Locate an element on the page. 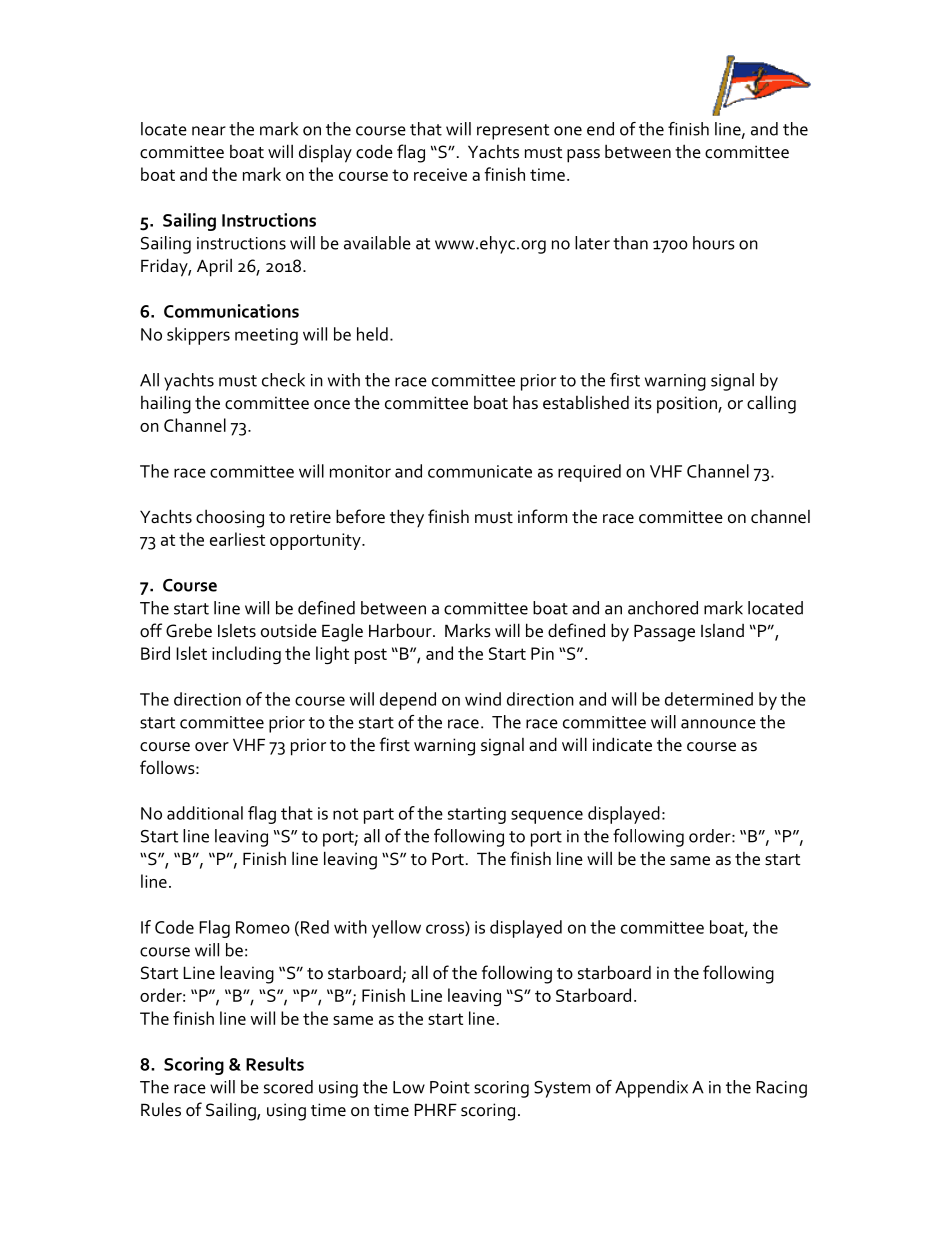 Image resolution: width=952 pixels, height=1233 pixels. hours is located at coordinates (714, 243).
